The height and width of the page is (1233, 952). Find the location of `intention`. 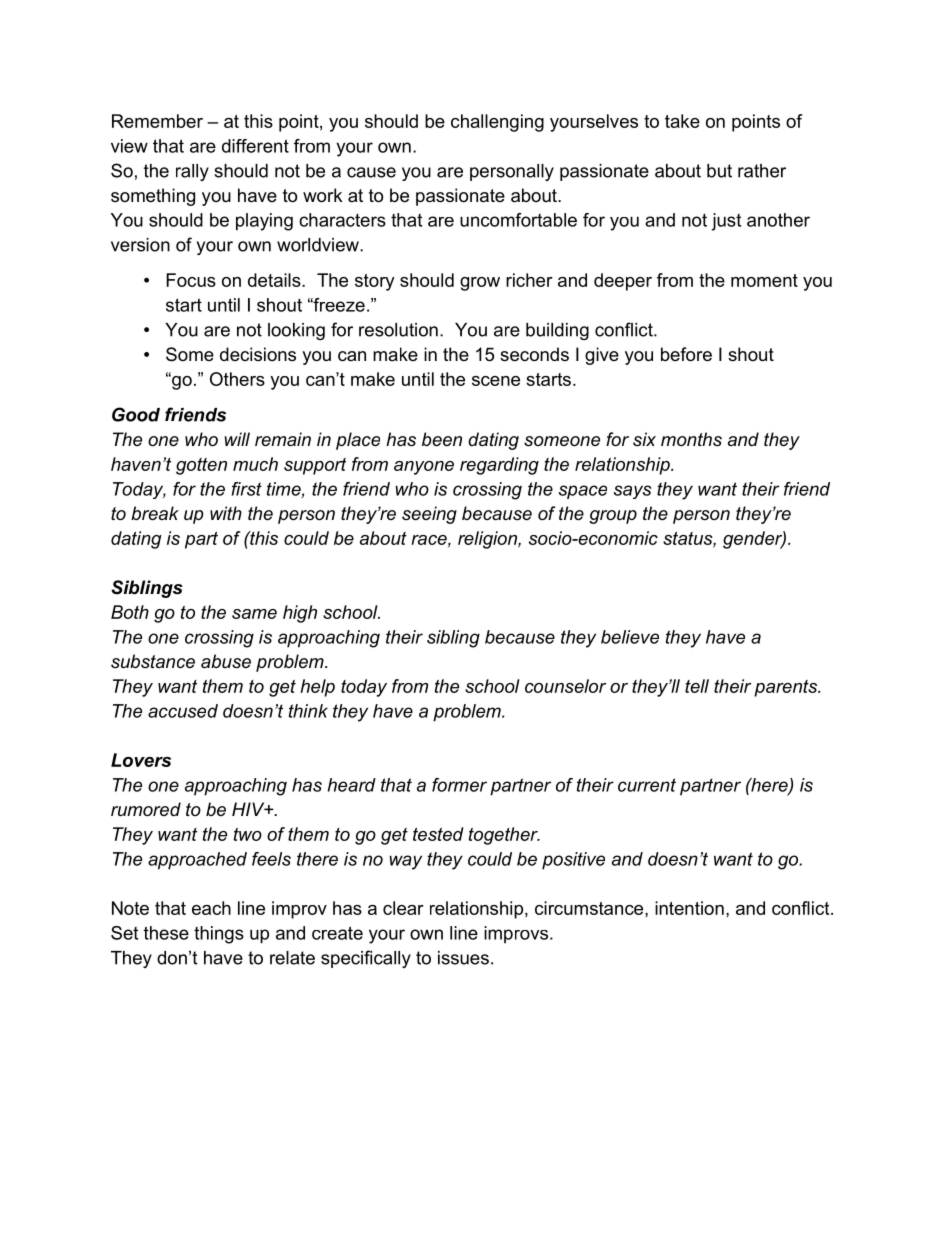

intention is located at coordinates (689, 908).
